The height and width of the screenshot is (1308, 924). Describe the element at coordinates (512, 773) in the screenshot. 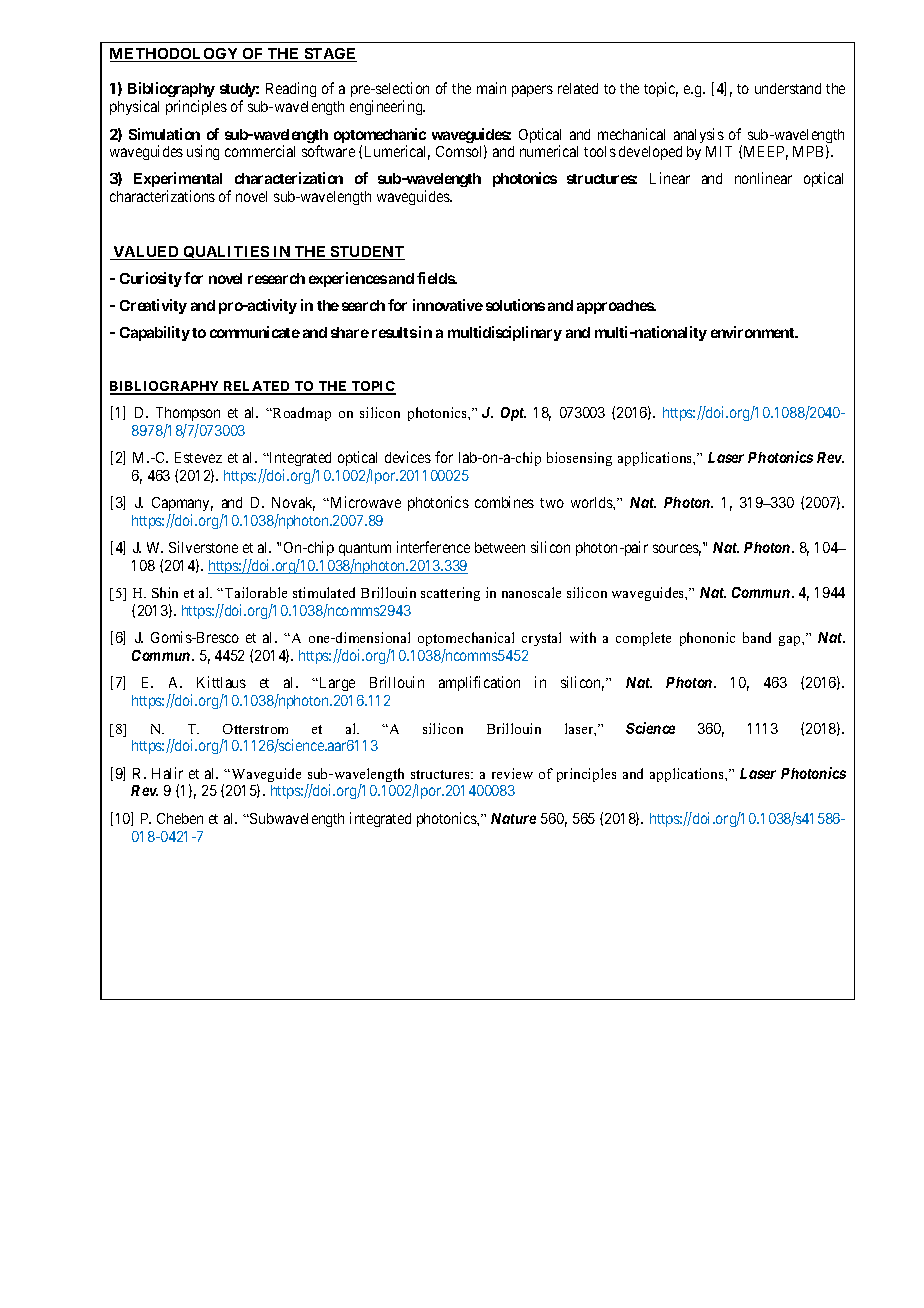

I see `review` at that location.
